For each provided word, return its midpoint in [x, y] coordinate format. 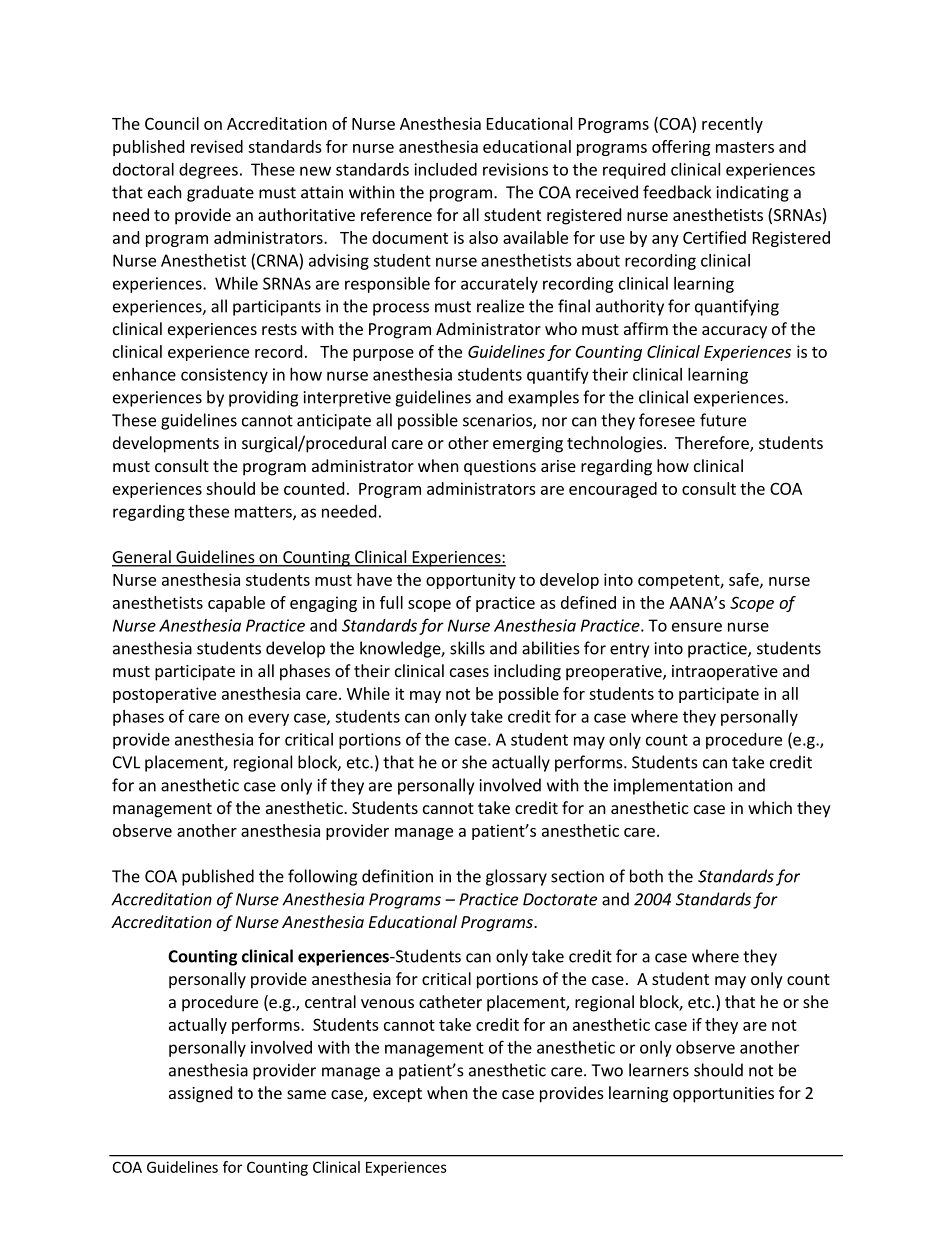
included [445, 169]
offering [681, 148]
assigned [200, 1094]
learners [659, 1070]
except [397, 1095]
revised [217, 146]
